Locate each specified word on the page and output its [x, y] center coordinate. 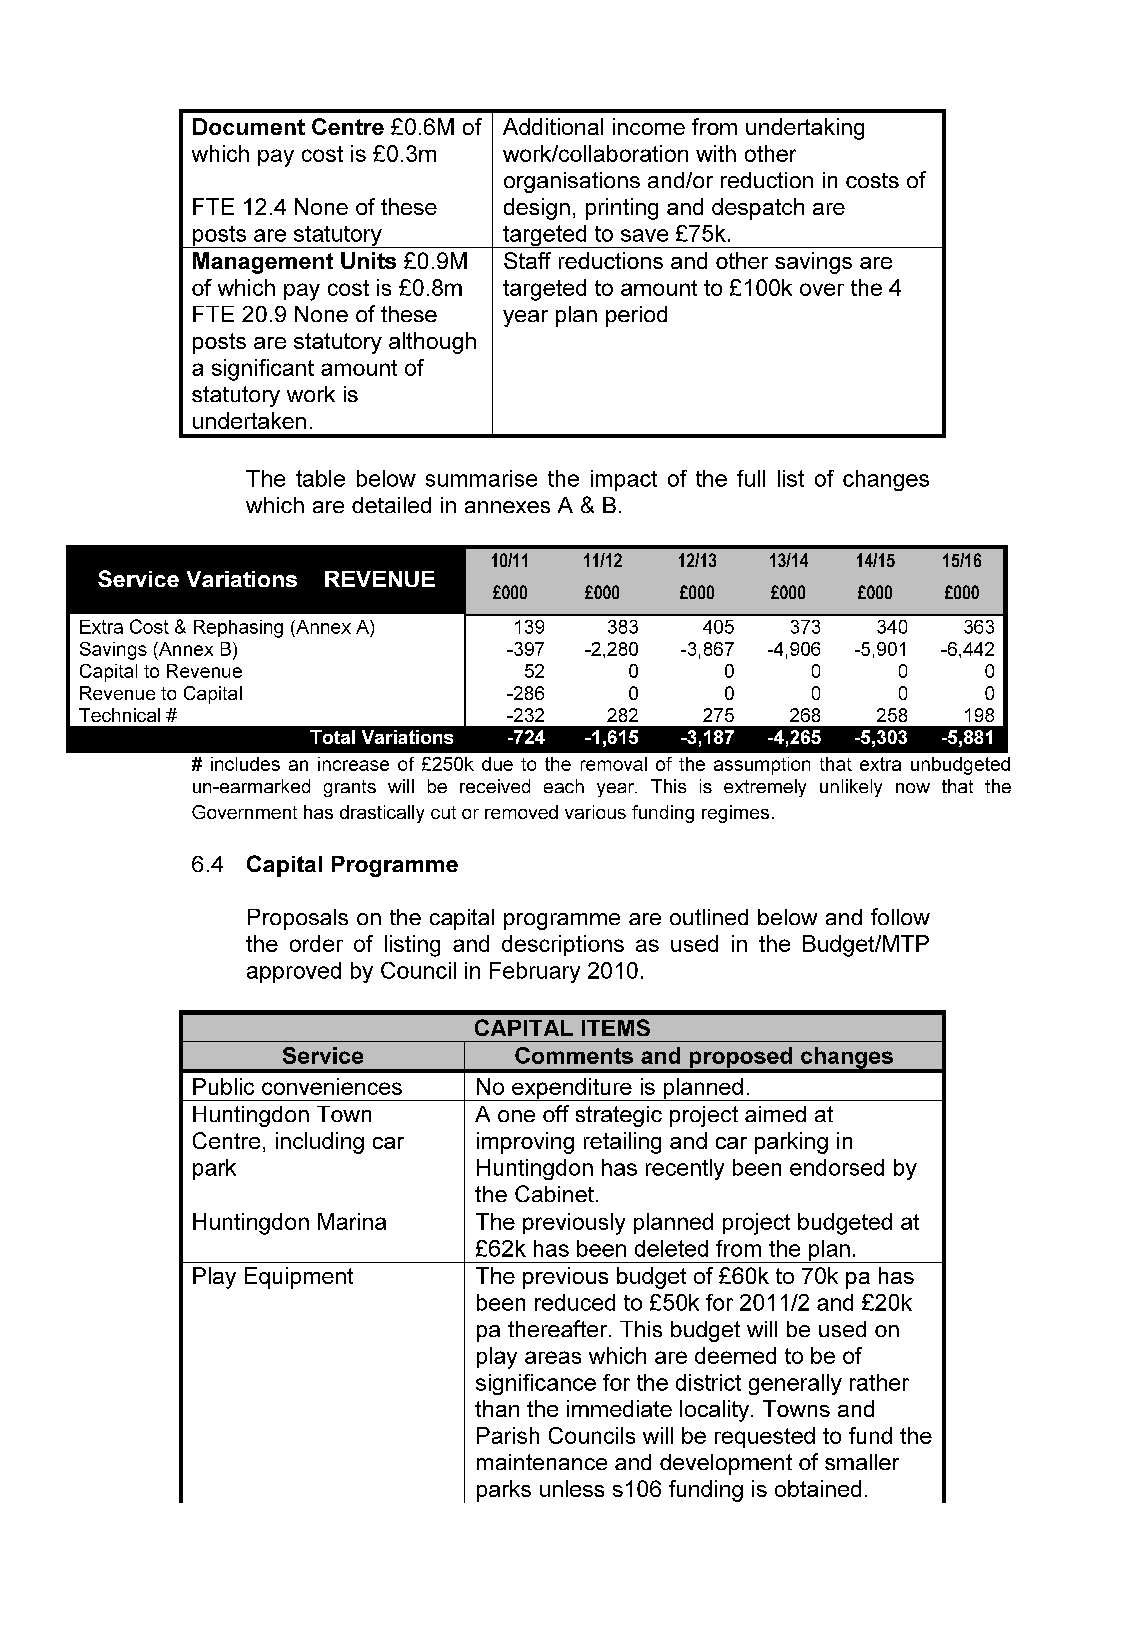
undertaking [805, 129]
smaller [862, 1462]
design [537, 209]
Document [249, 126]
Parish [508, 1435]
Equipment [299, 1278]
